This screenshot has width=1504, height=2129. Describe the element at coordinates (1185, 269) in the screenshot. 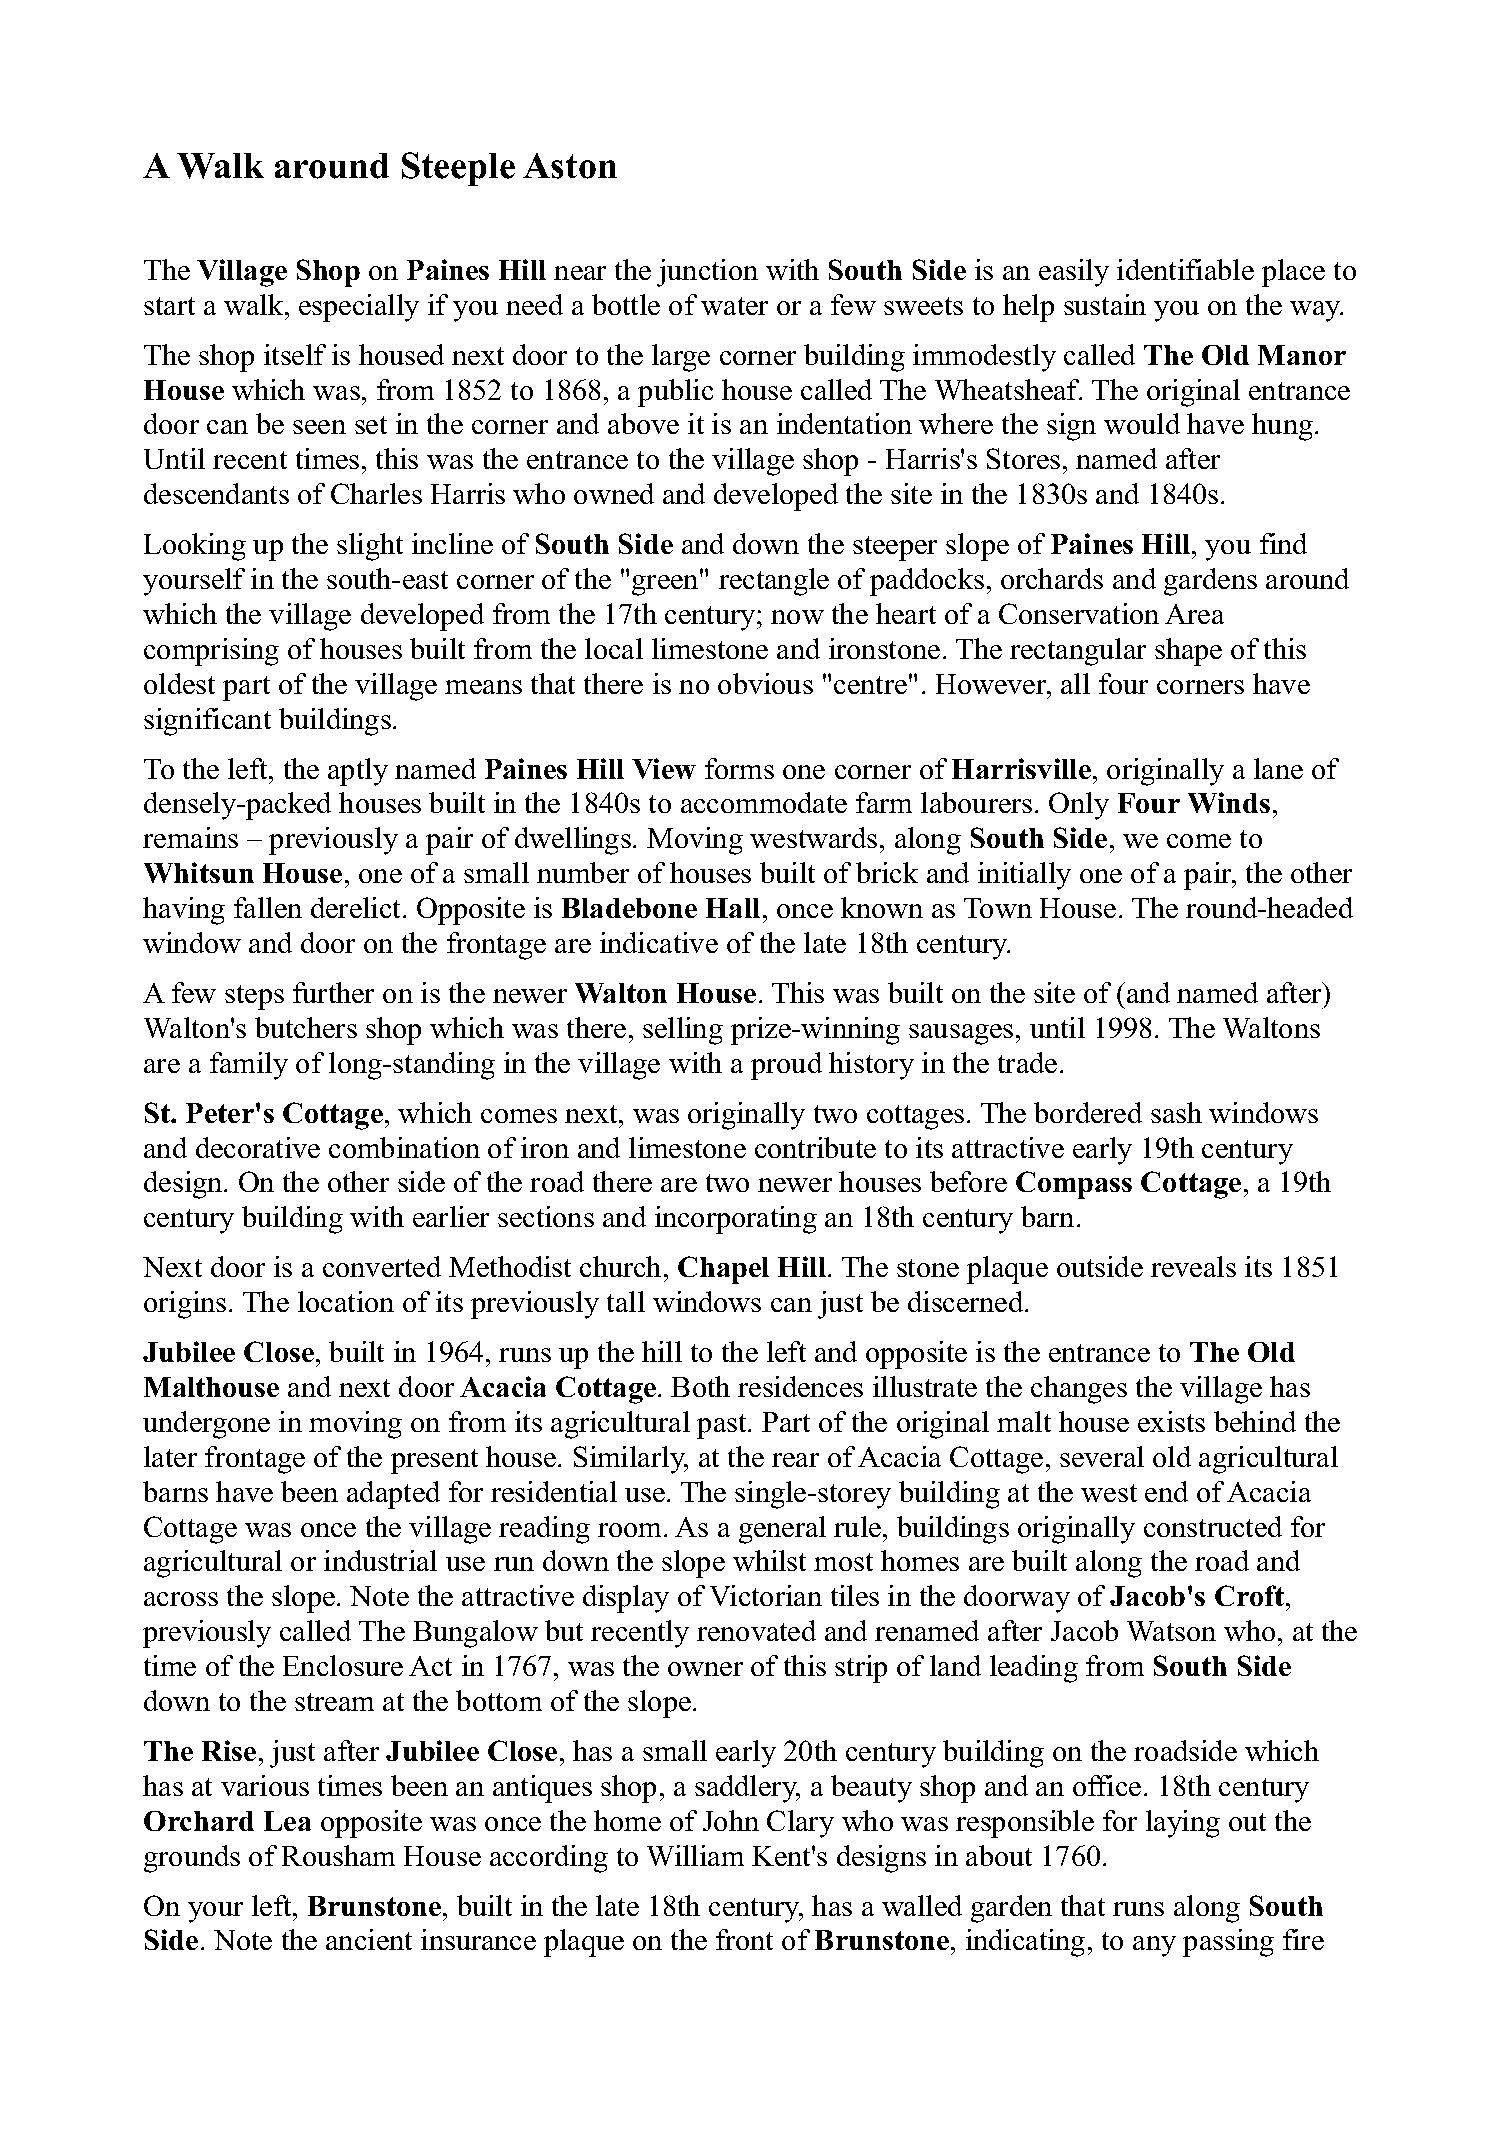

I see `identifiable` at that location.
